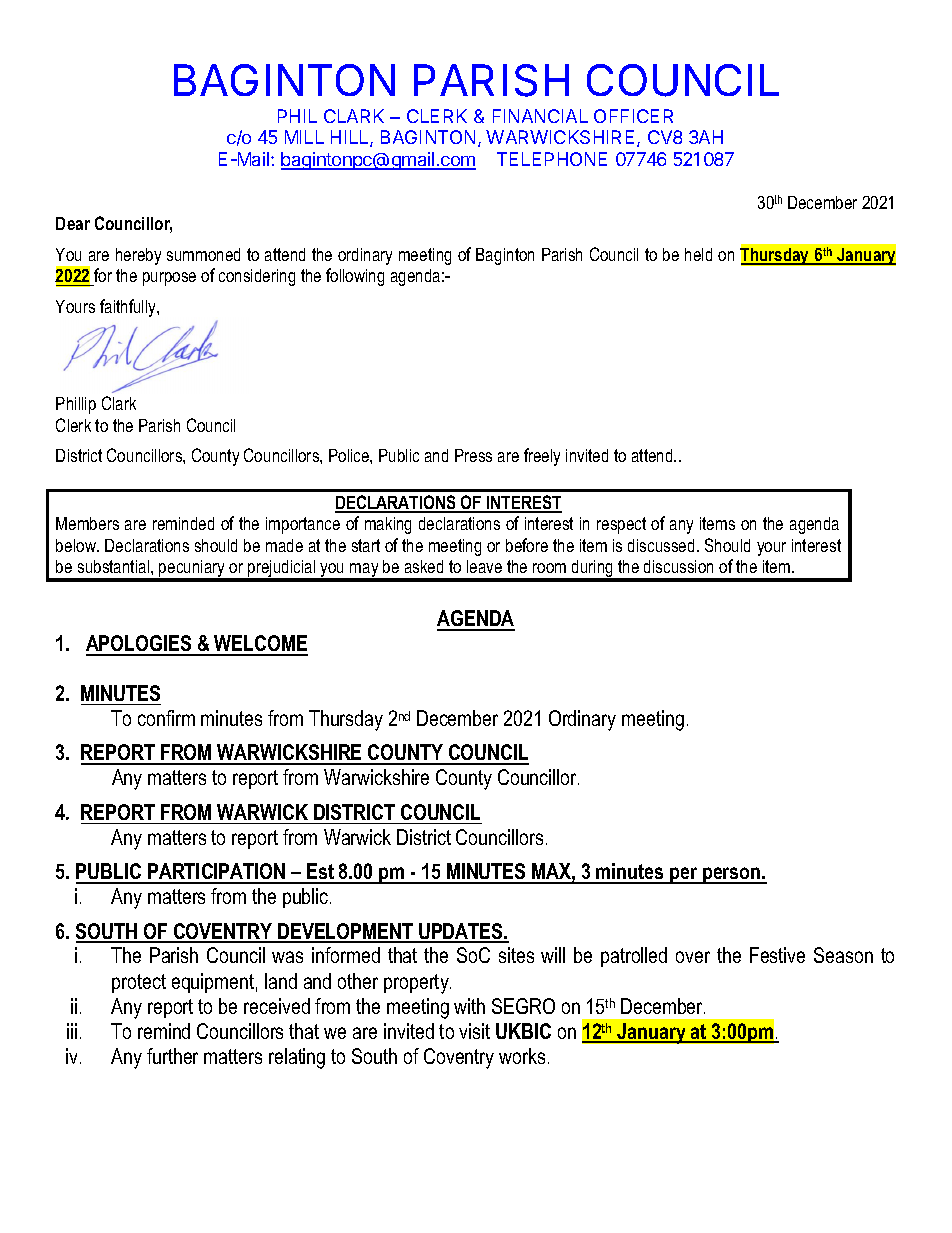 The width and height of the page is (952, 1233). Describe the element at coordinates (484, 566) in the page. I see `leave` at that location.
